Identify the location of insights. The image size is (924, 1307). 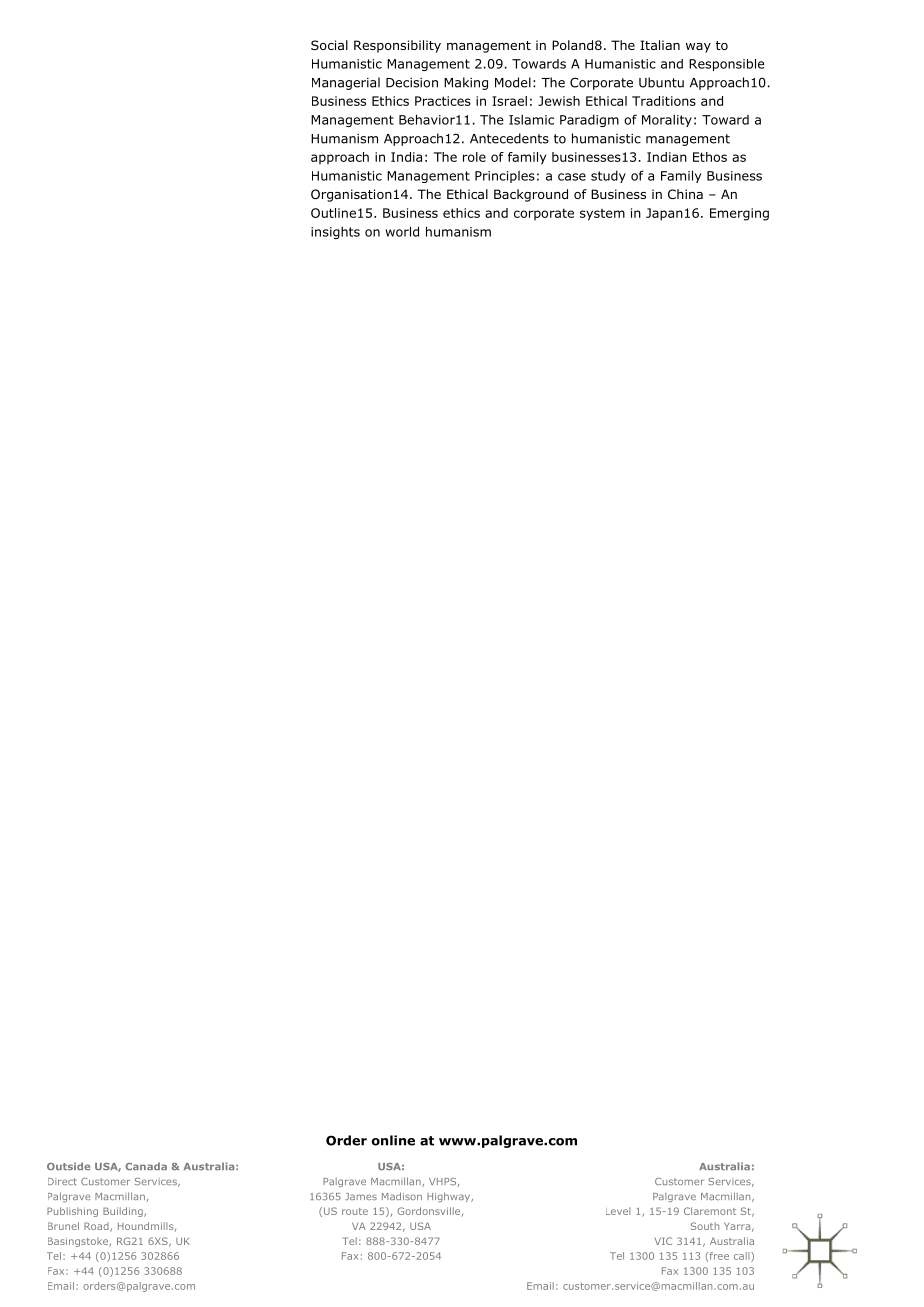
(335, 232).
